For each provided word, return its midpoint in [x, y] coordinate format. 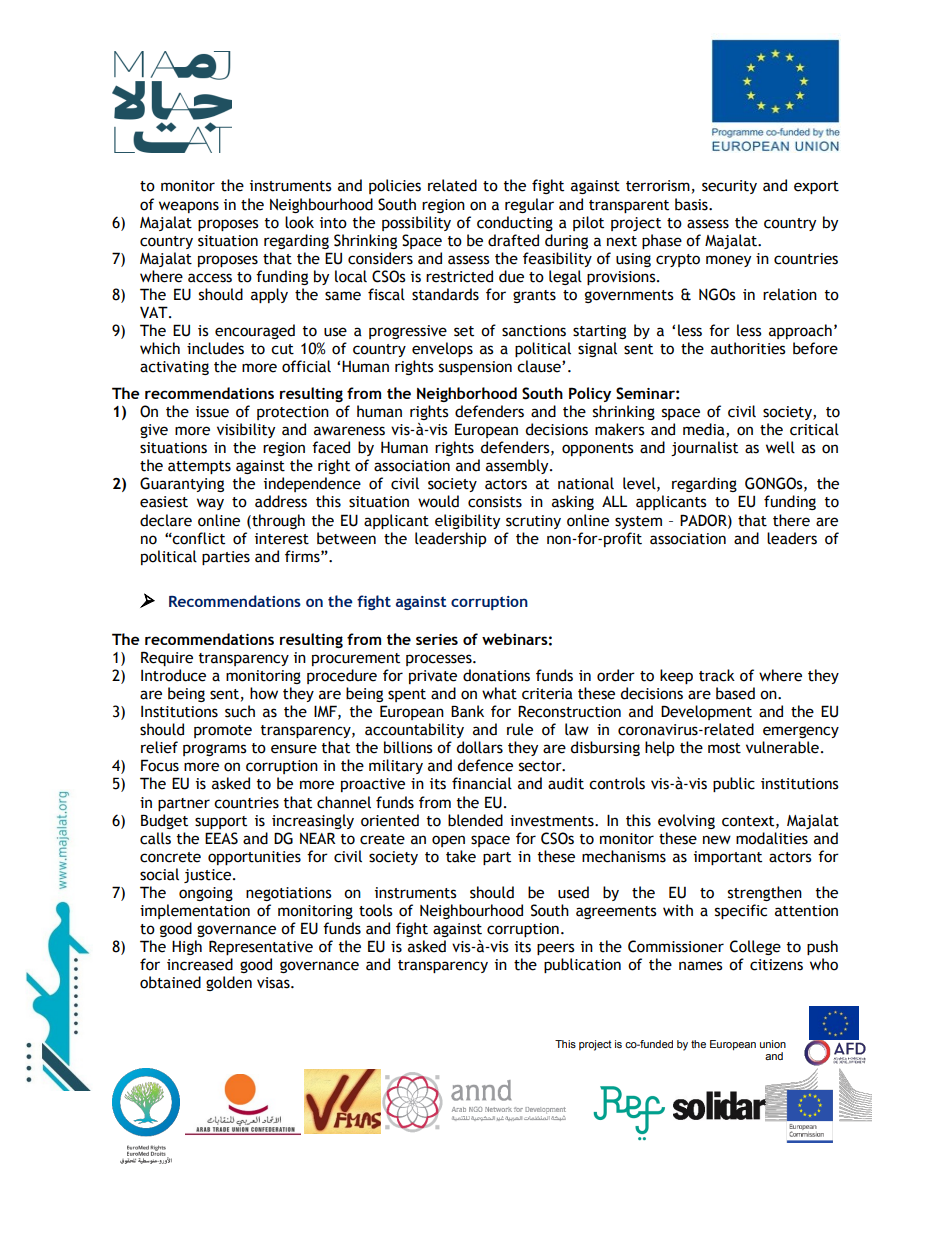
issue [212, 412]
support [221, 822]
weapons [189, 207]
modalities [772, 838]
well [780, 447]
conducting [515, 223]
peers [556, 949]
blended [475, 820]
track [717, 675]
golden [229, 983]
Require [167, 658]
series [437, 639]
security [729, 187]
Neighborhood [467, 394]
